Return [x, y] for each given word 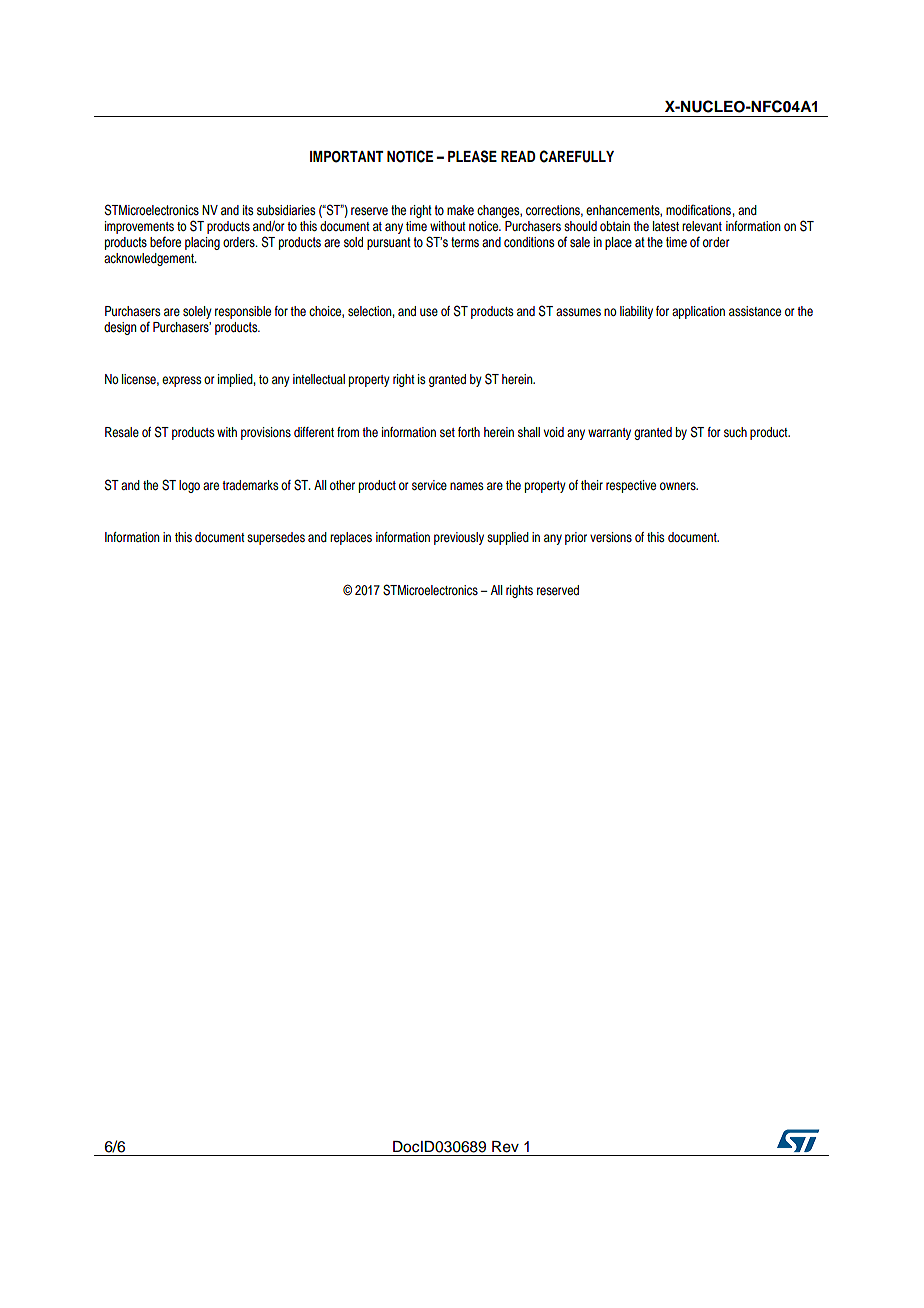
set [447, 432]
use [429, 312]
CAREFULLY [576, 156]
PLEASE [472, 156]
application [698, 312]
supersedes [276, 538]
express [181, 381]
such [735, 432]
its [248, 210]
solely [197, 312]
